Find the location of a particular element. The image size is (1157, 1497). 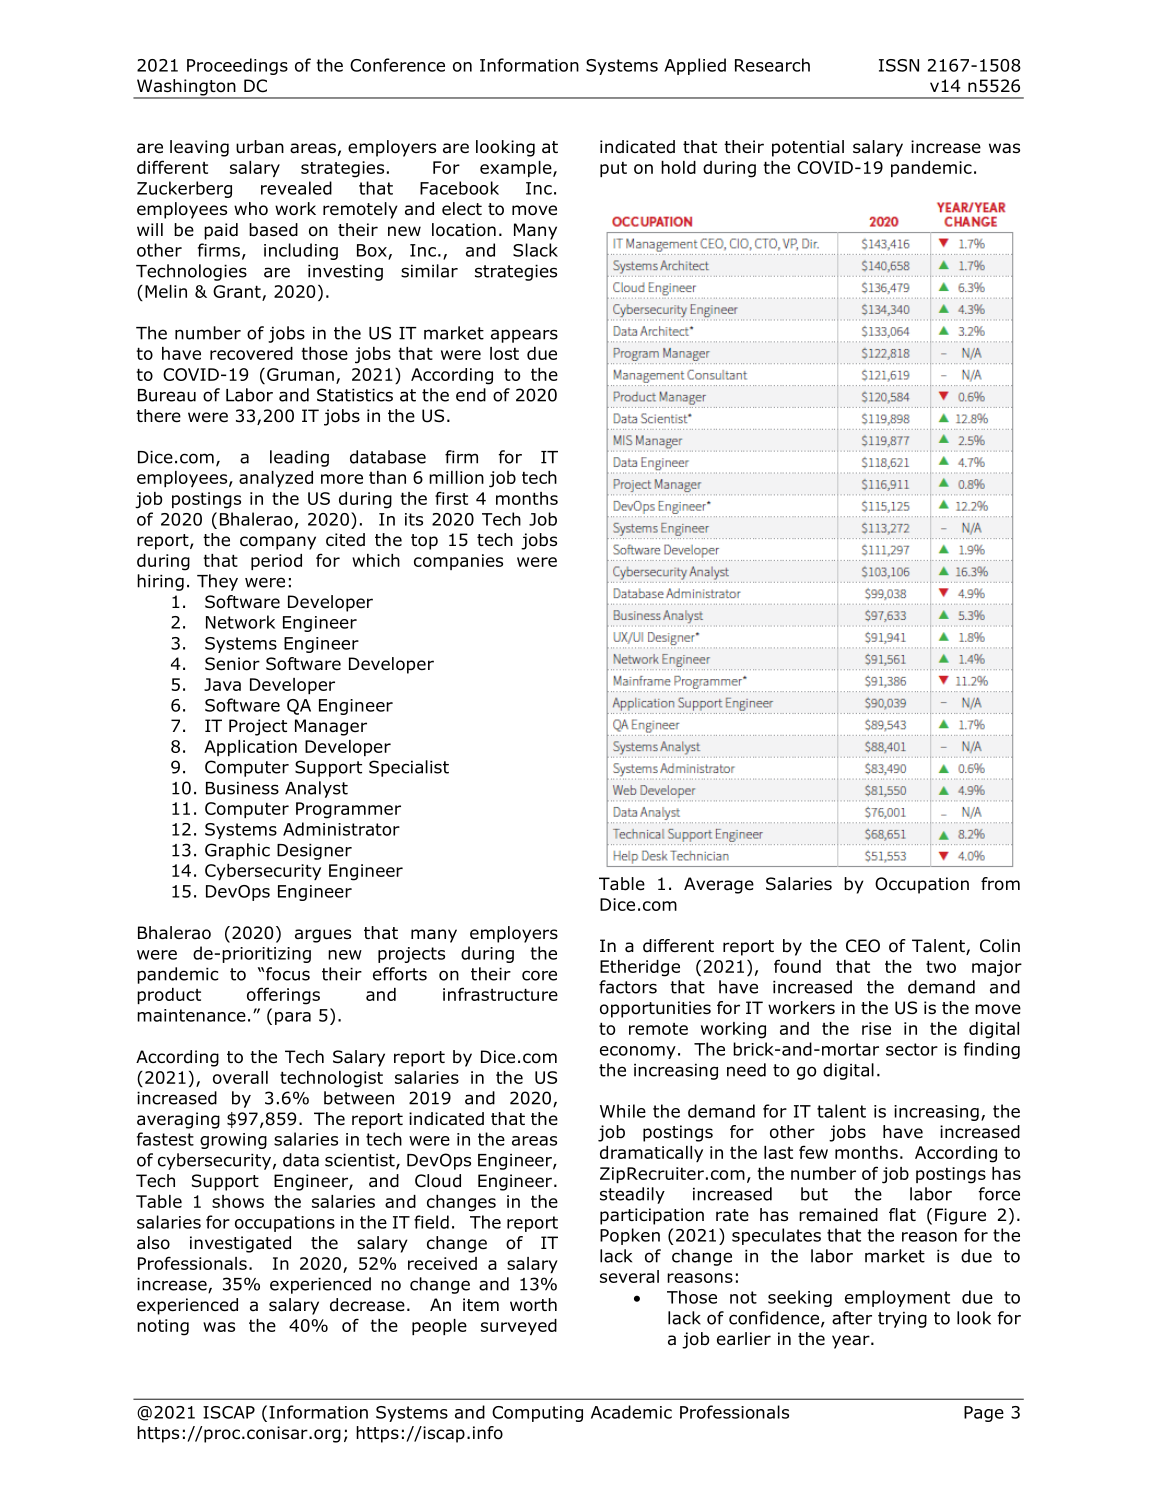

Application is located at coordinates (250, 748).
